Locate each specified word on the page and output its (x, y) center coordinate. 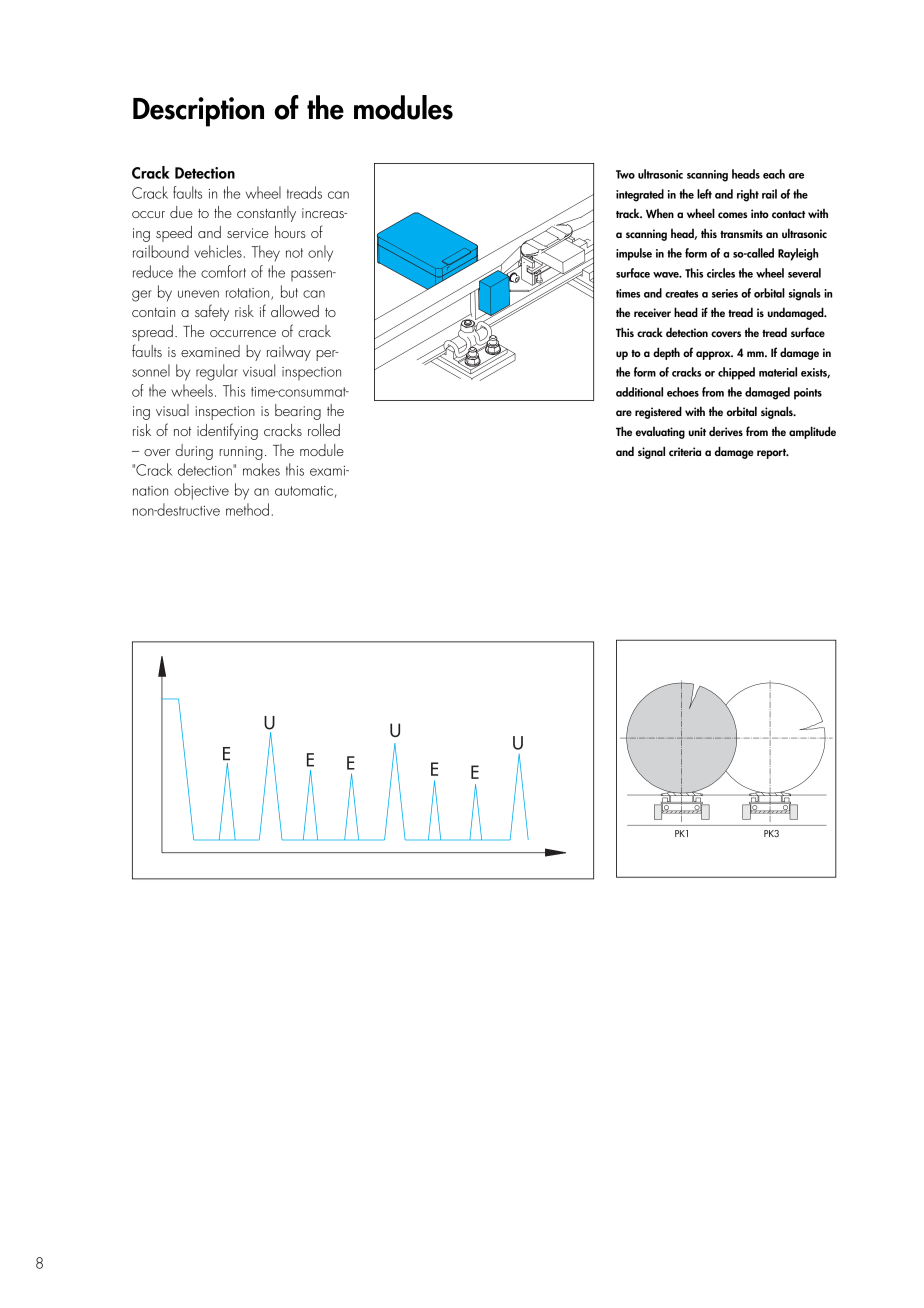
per (327, 355)
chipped (736, 373)
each (774, 174)
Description (198, 112)
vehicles (218, 251)
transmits (741, 233)
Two (625, 174)
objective (201, 491)
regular (217, 372)
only (320, 253)
